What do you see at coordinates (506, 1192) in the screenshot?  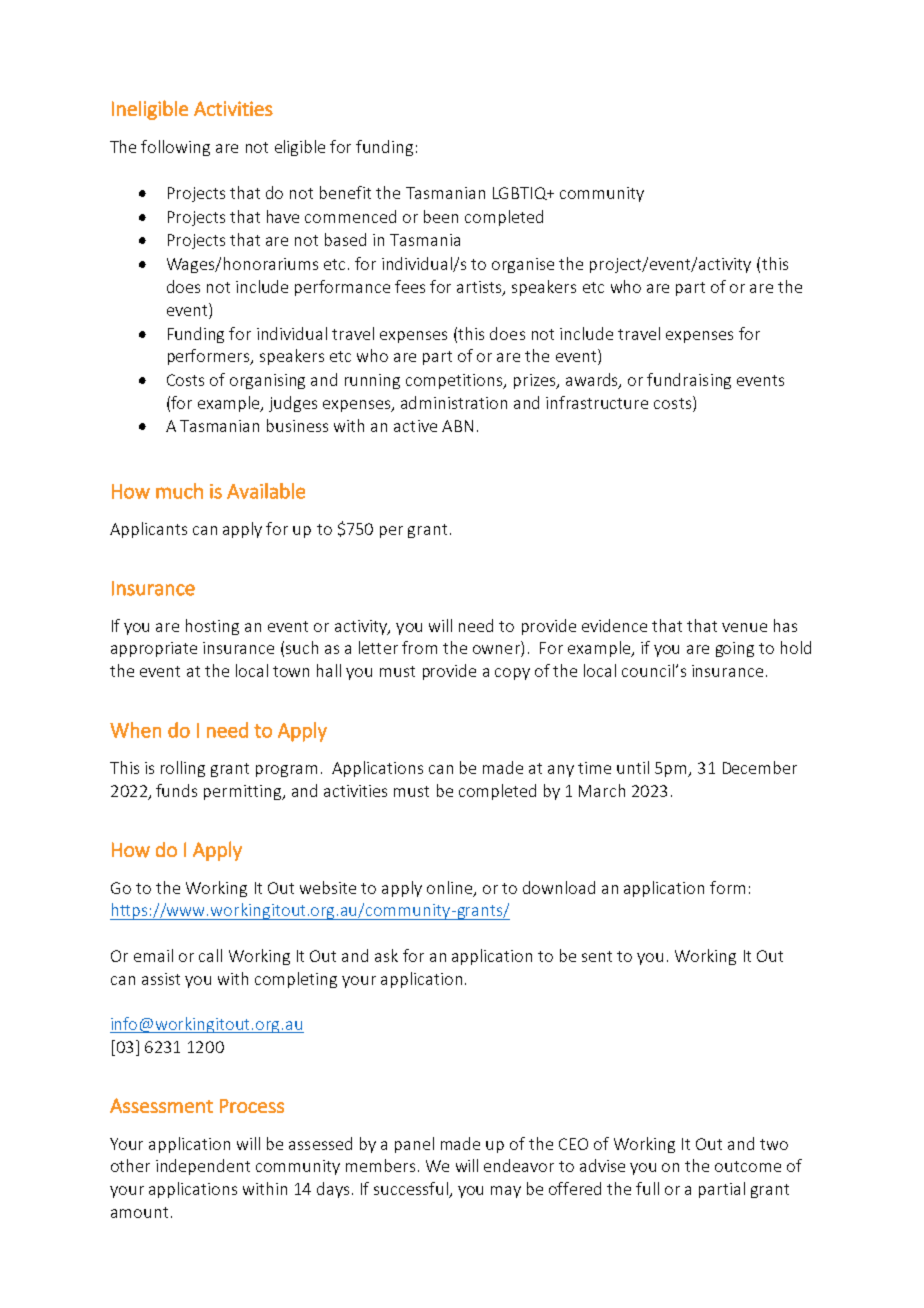 I see `may` at bounding box center [506, 1192].
